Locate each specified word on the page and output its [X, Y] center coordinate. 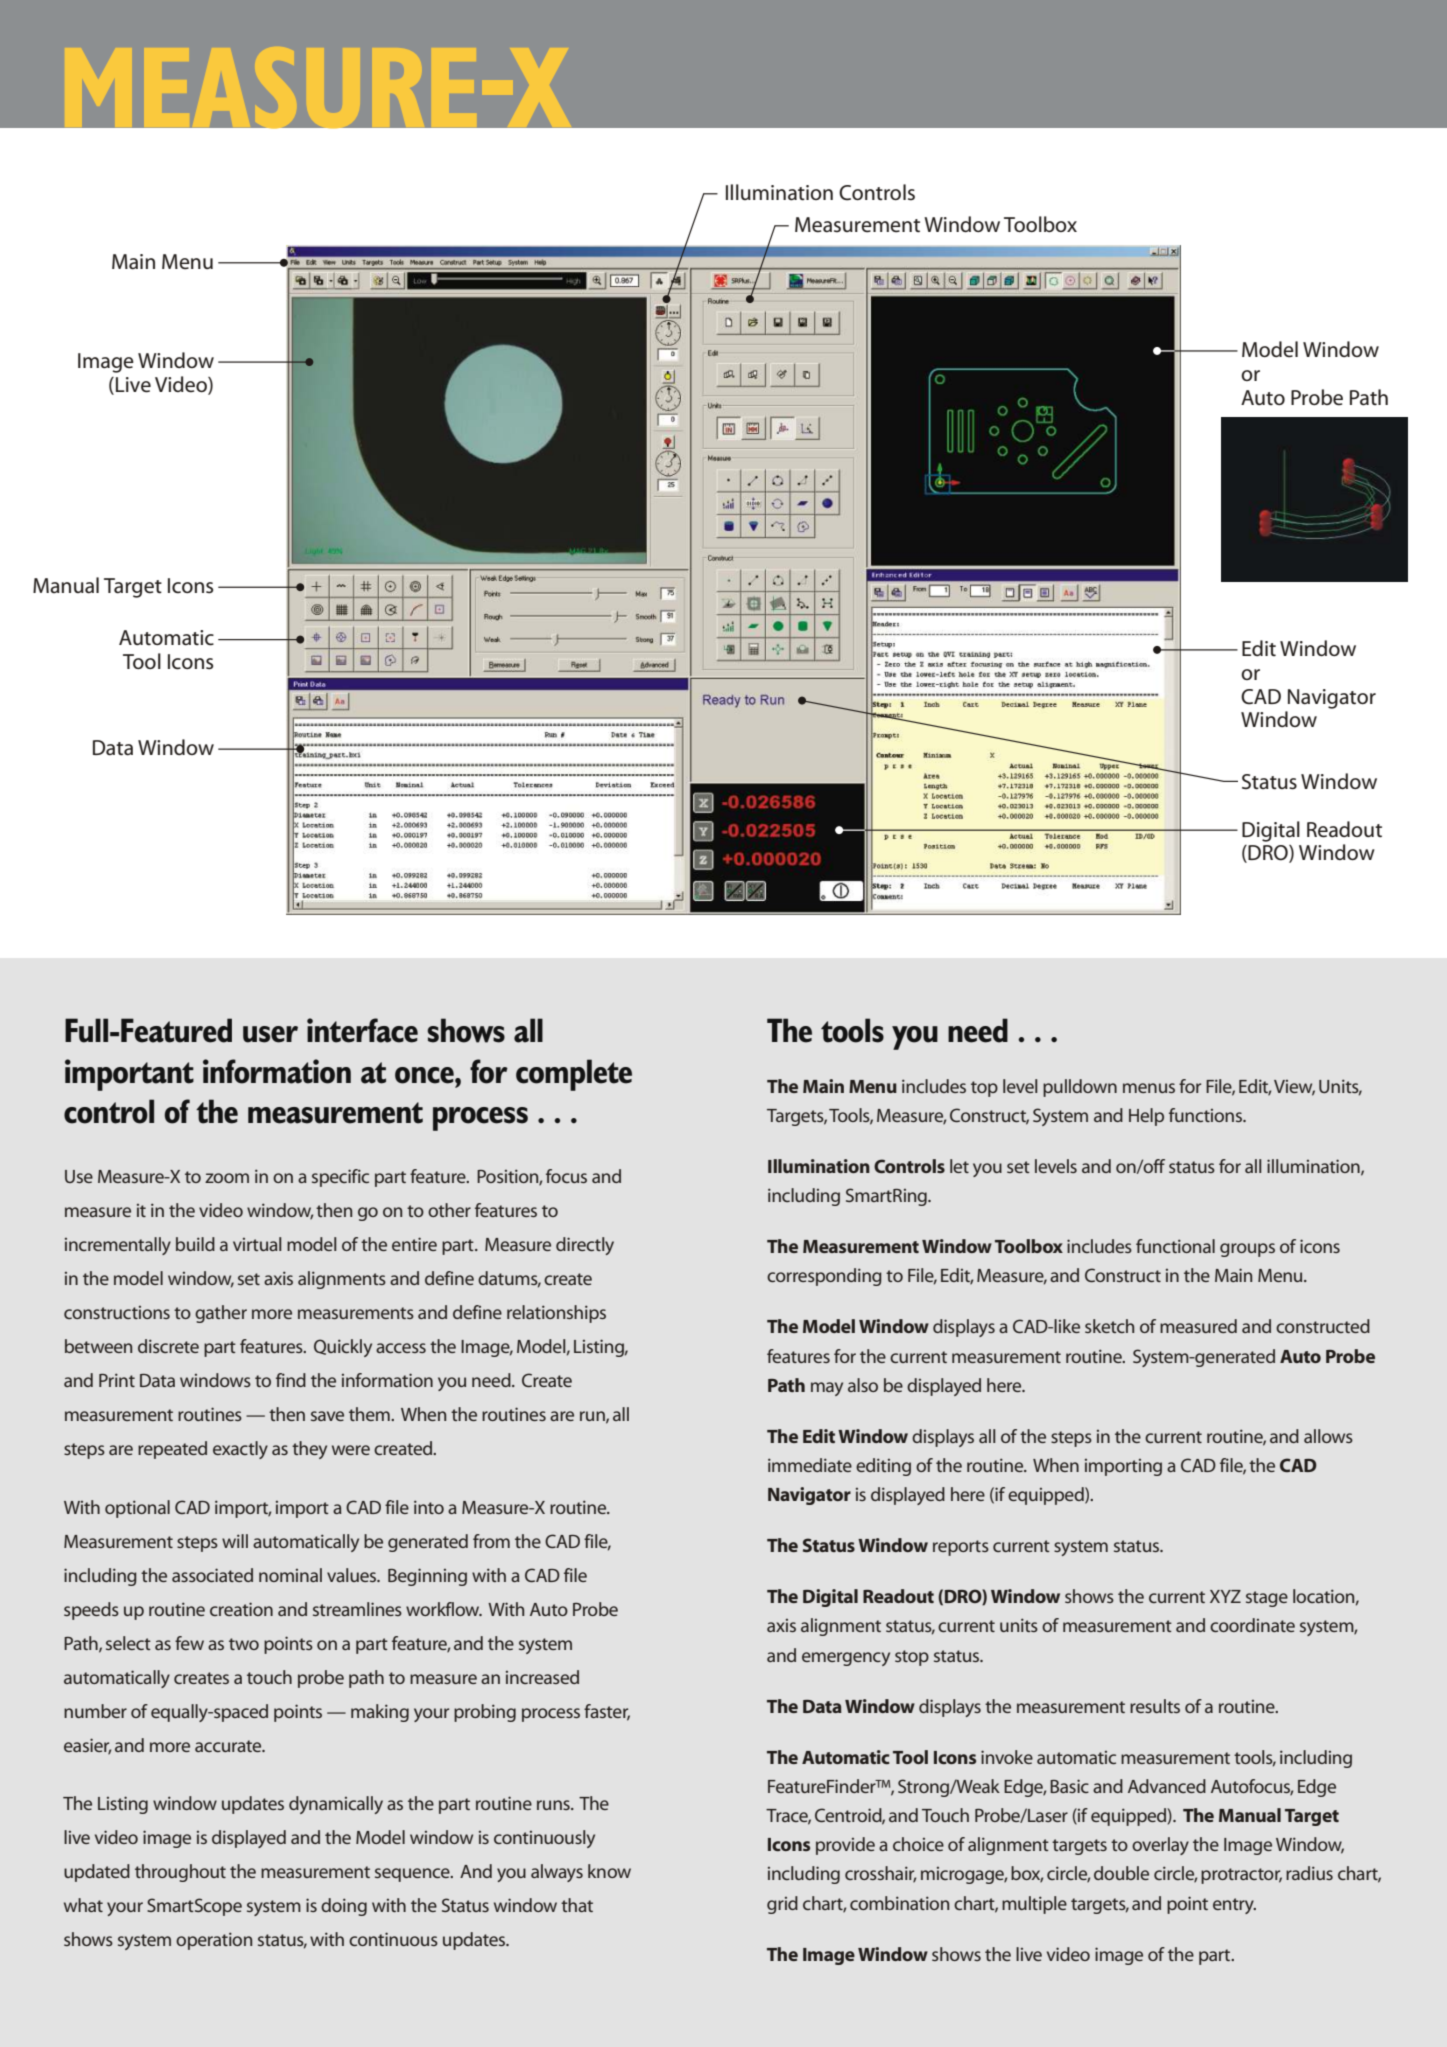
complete [574, 1075]
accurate [229, 1746]
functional [1175, 1246]
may [827, 1389]
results [1155, 1706]
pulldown [1080, 1088]
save [327, 1416]
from [491, 1541]
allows [1328, 1436]
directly [585, 1246]
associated [212, 1575]
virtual [257, 1244]
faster [607, 1712]
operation [214, 1941]
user [270, 1034]
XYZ [1225, 1596]
